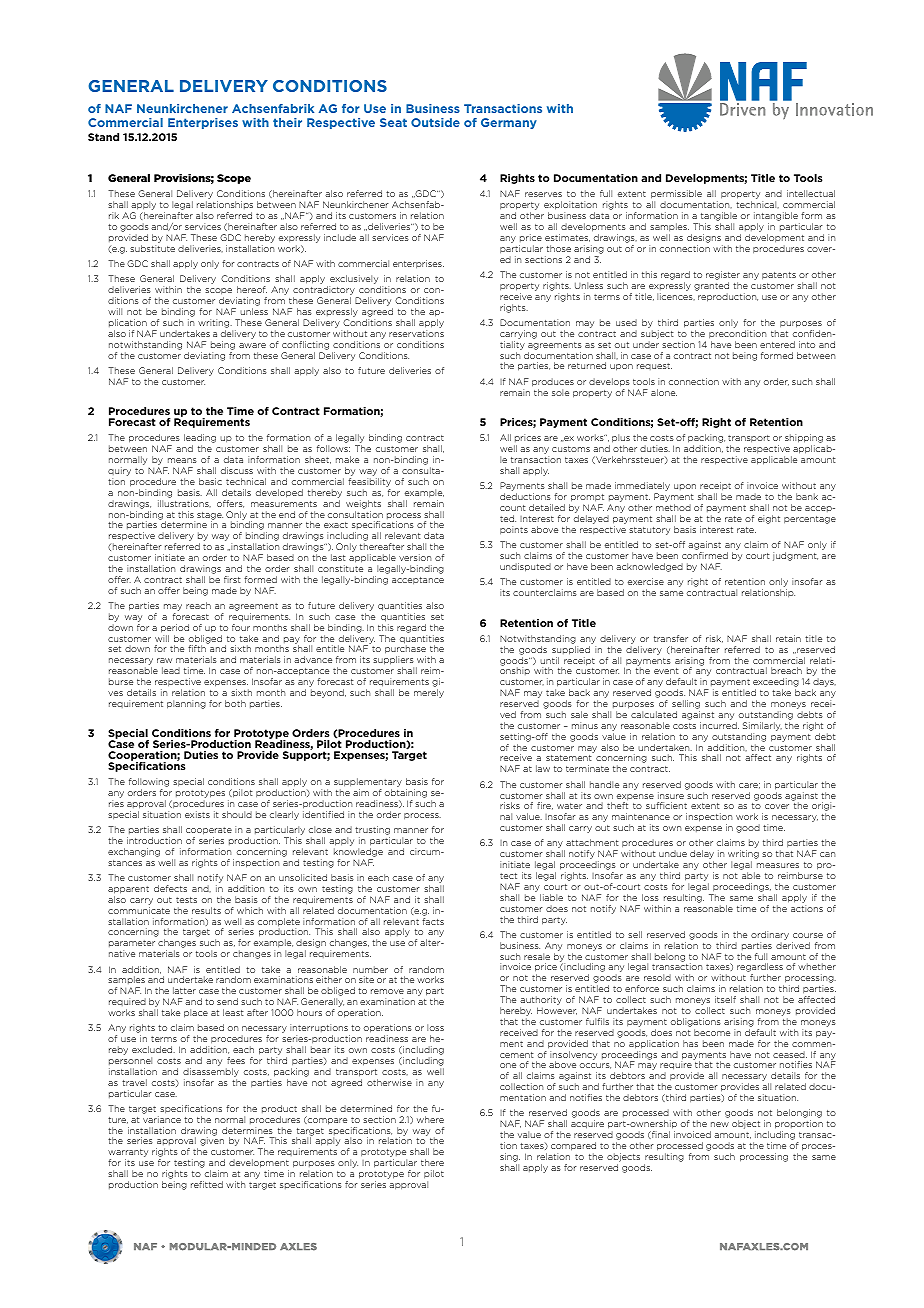  I want to click on facts, so click(433, 921).
